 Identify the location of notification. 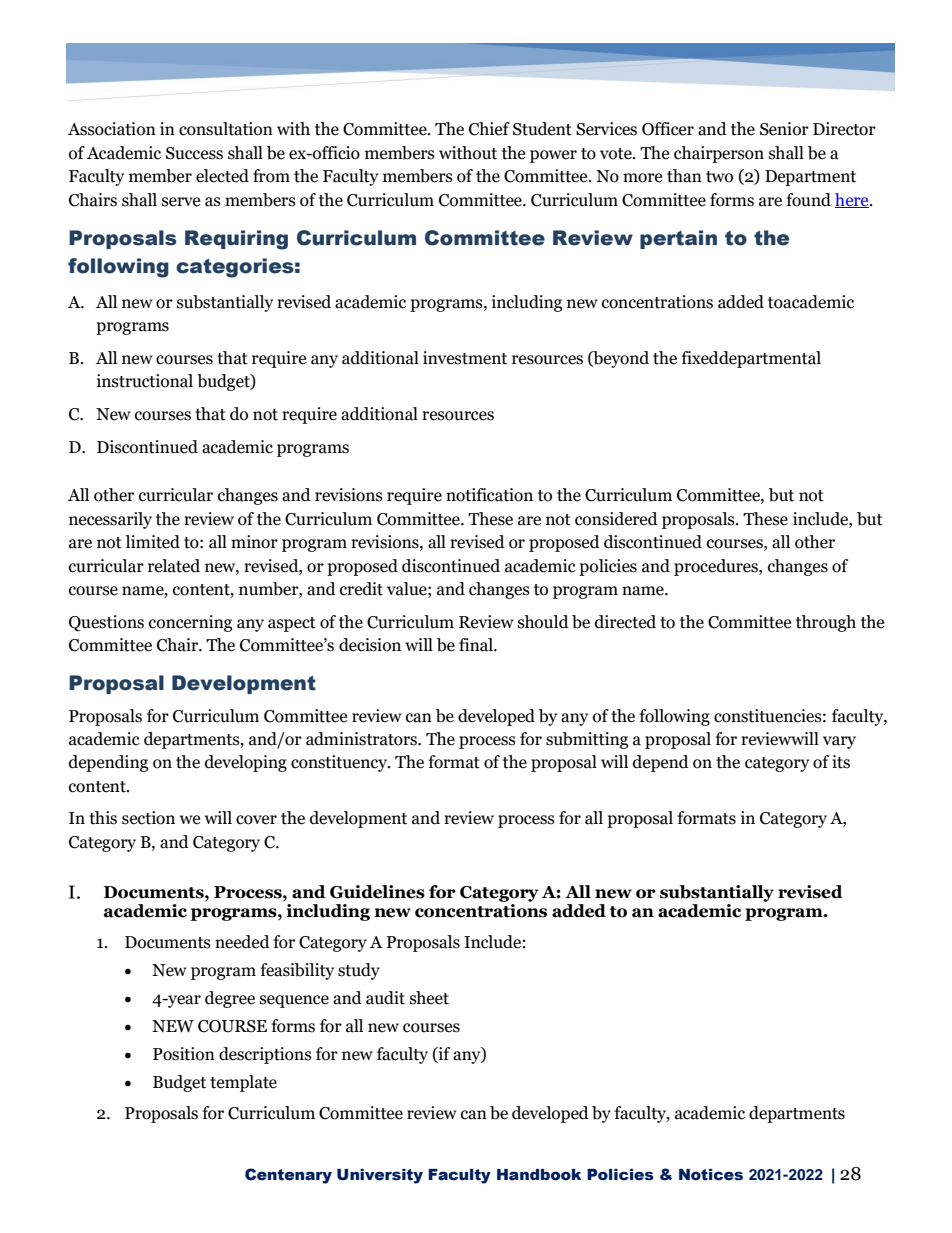
(489, 495).
